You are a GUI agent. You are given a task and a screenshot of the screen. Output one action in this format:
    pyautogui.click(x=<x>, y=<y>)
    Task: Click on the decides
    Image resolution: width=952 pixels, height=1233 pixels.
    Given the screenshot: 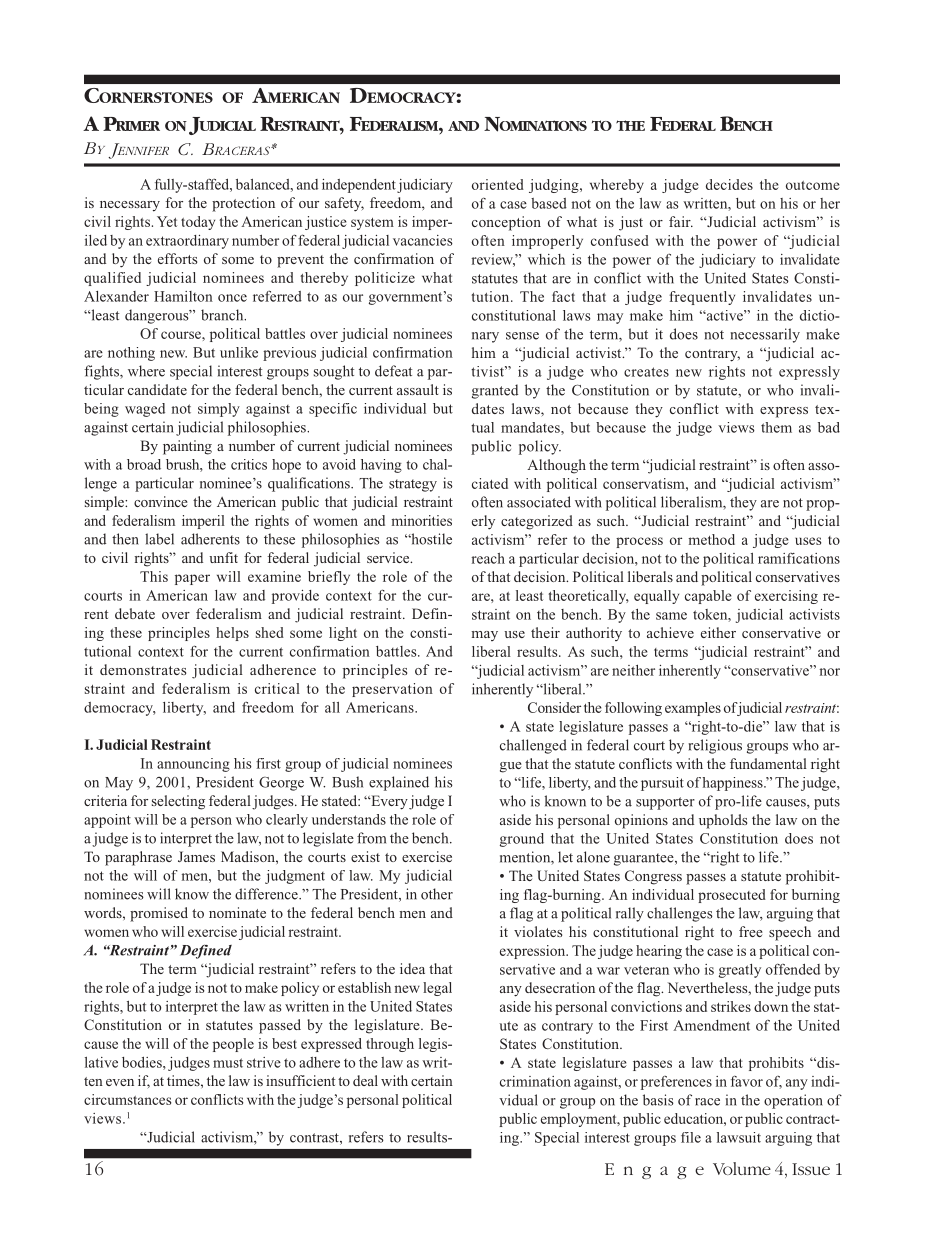 What is the action you would take?
    pyautogui.click(x=729, y=184)
